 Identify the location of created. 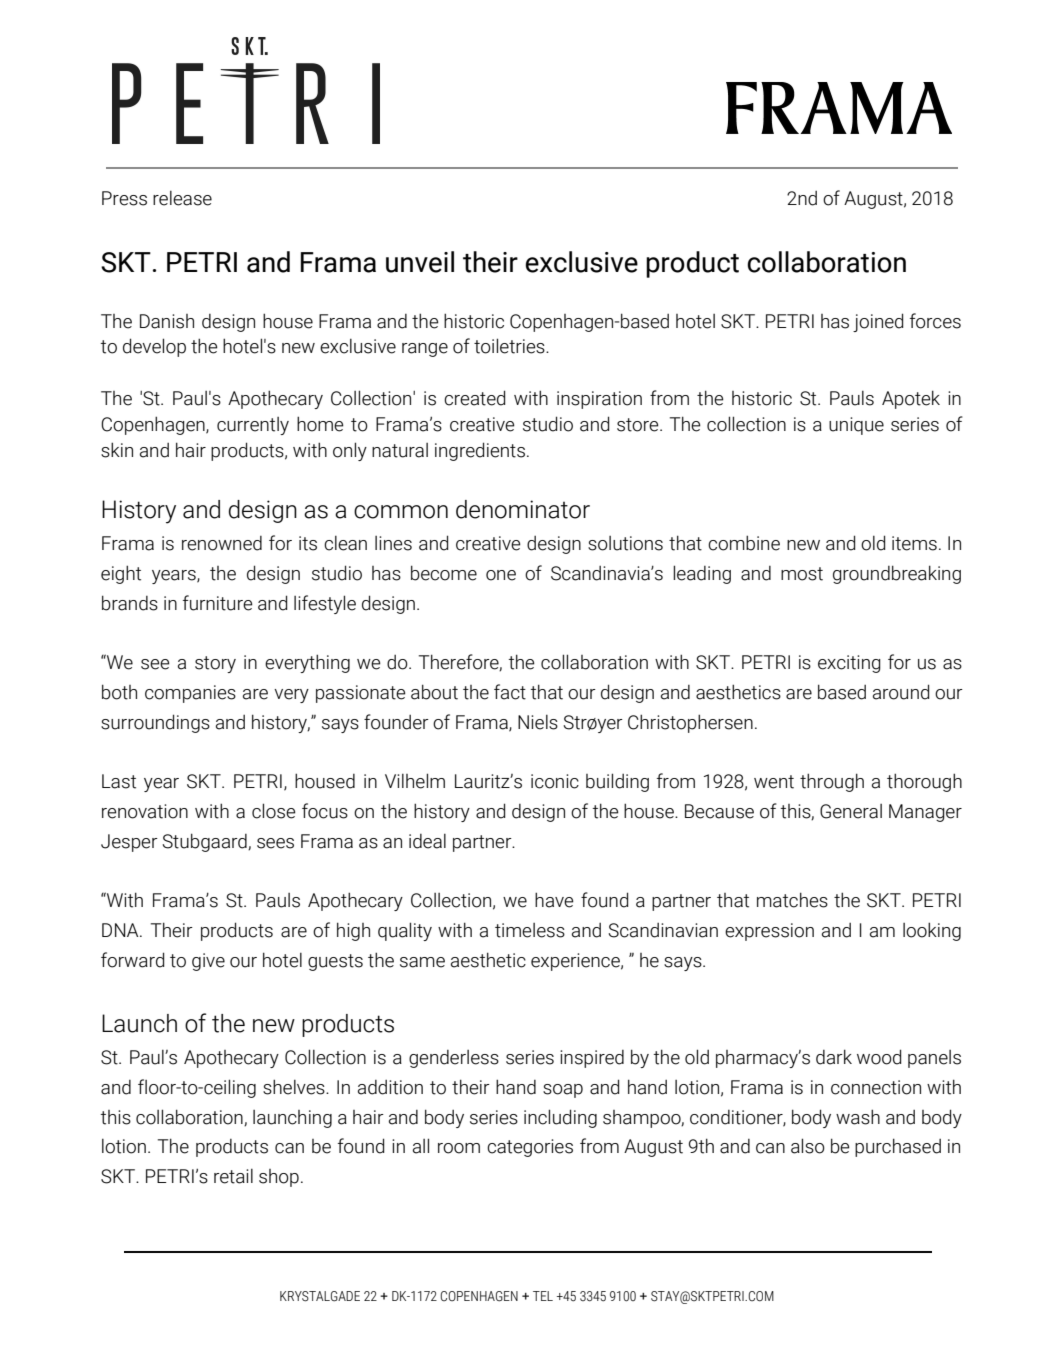
(474, 398).
